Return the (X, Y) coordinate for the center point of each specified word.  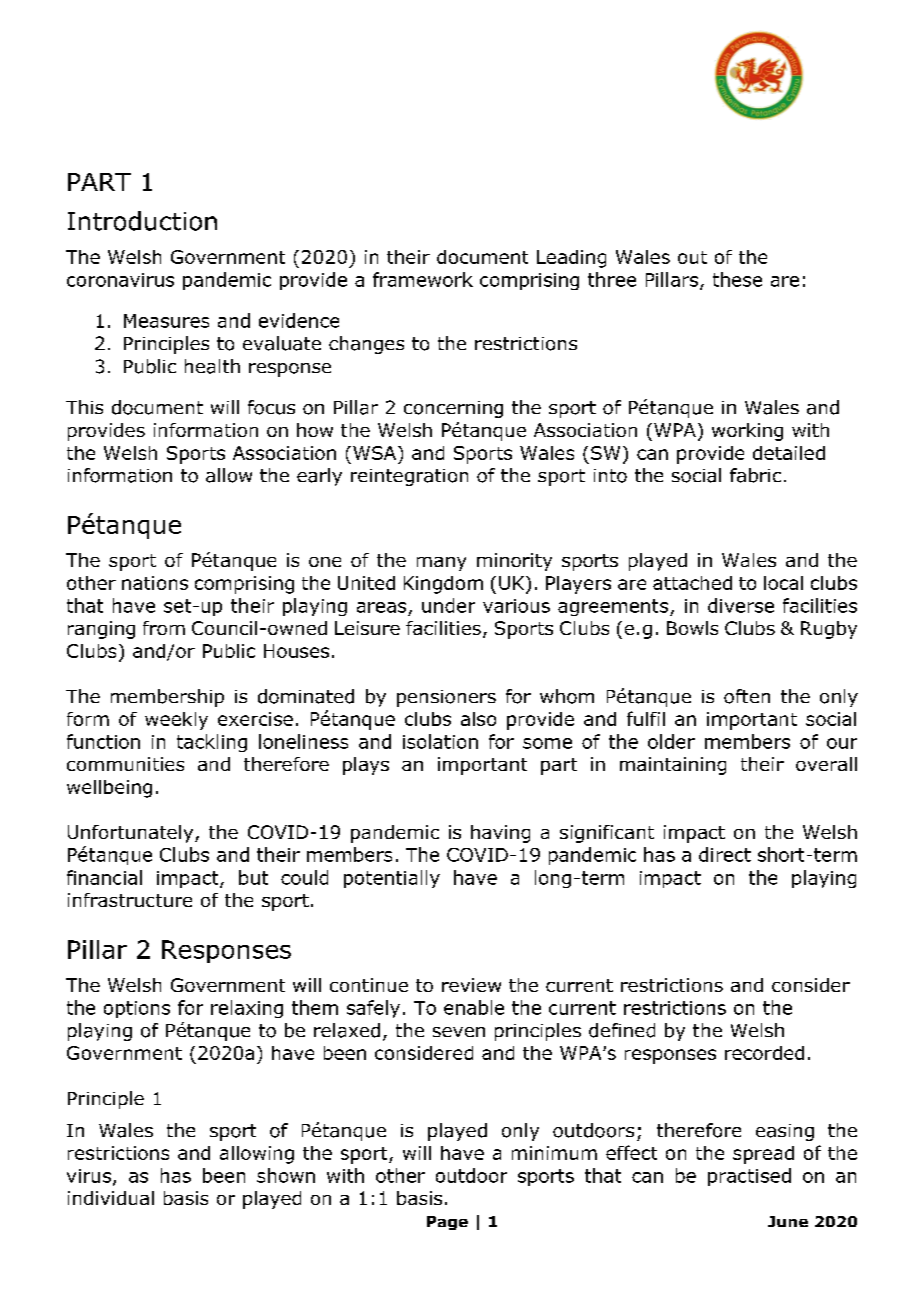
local (783, 583)
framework (423, 279)
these (737, 279)
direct (725, 854)
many (441, 564)
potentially (392, 879)
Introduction (142, 221)
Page (447, 1223)
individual (111, 1198)
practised (749, 1177)
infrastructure (130, 900)
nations (155, 583)
